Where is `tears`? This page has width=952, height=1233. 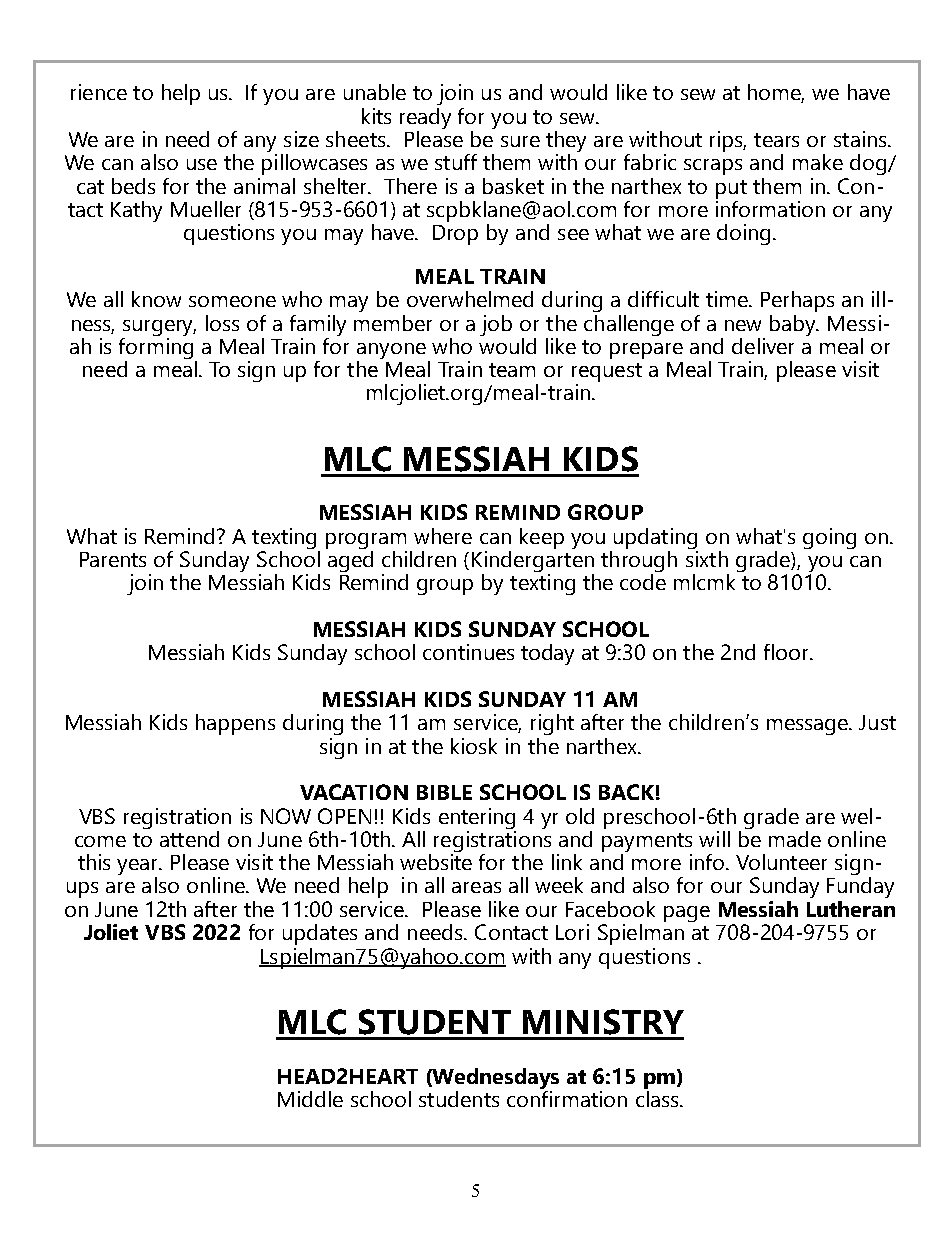 tears is located at coordinates (776, 140).
